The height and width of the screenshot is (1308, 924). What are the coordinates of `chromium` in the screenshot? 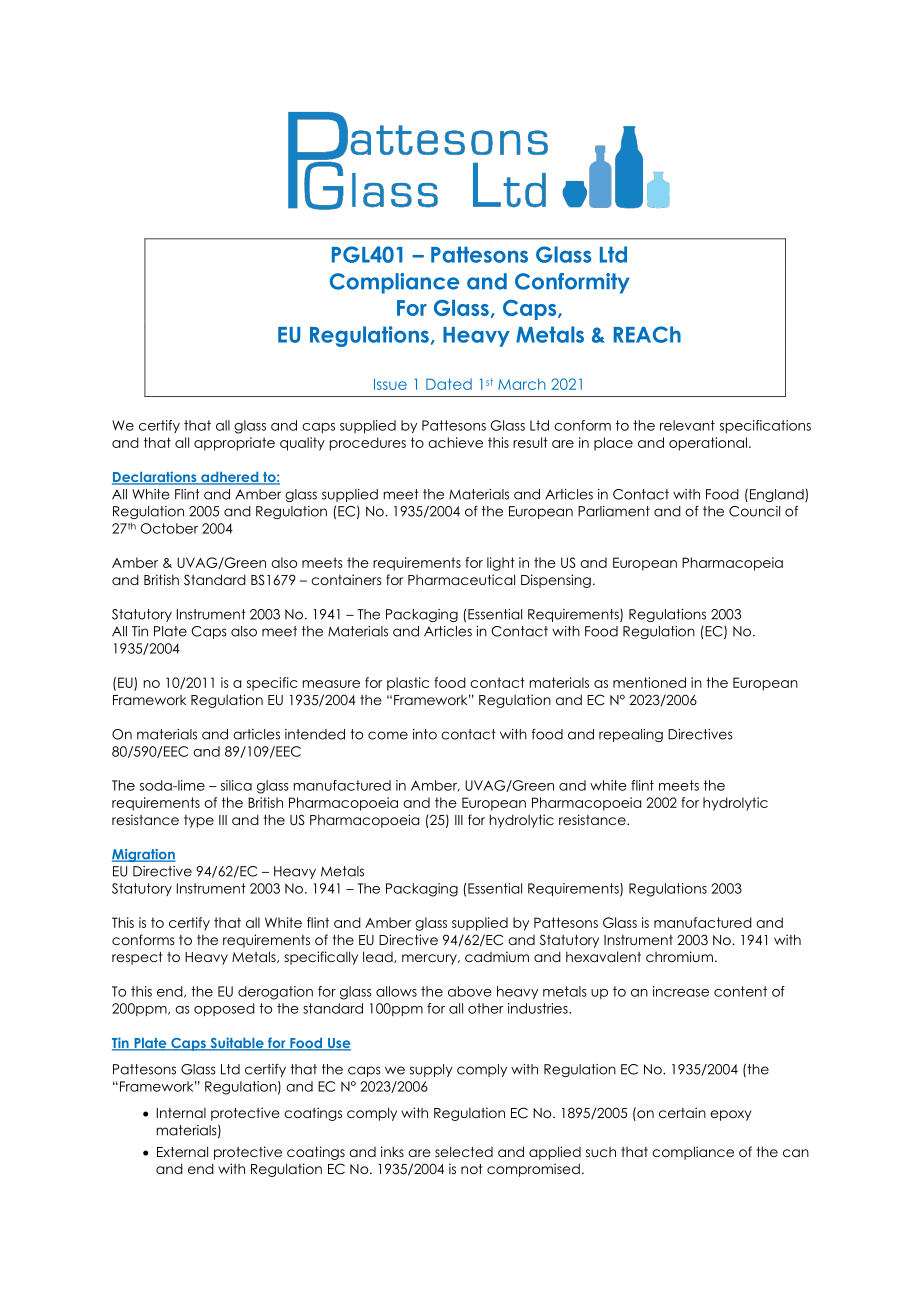 It's located at (679, 956).
